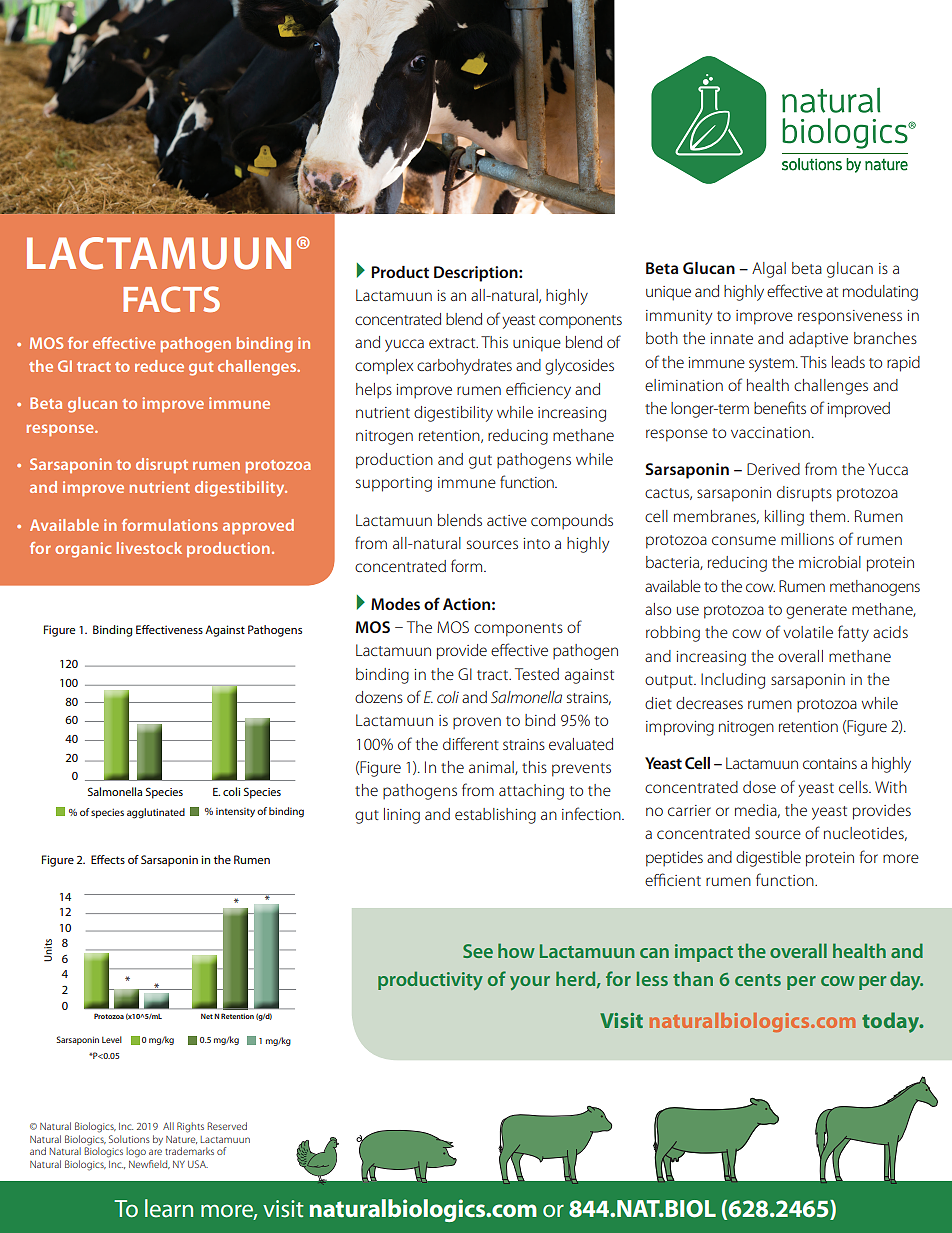 The width and height of the screenshot is (952, 1233). I want to click on generate, so click(816, 612).
